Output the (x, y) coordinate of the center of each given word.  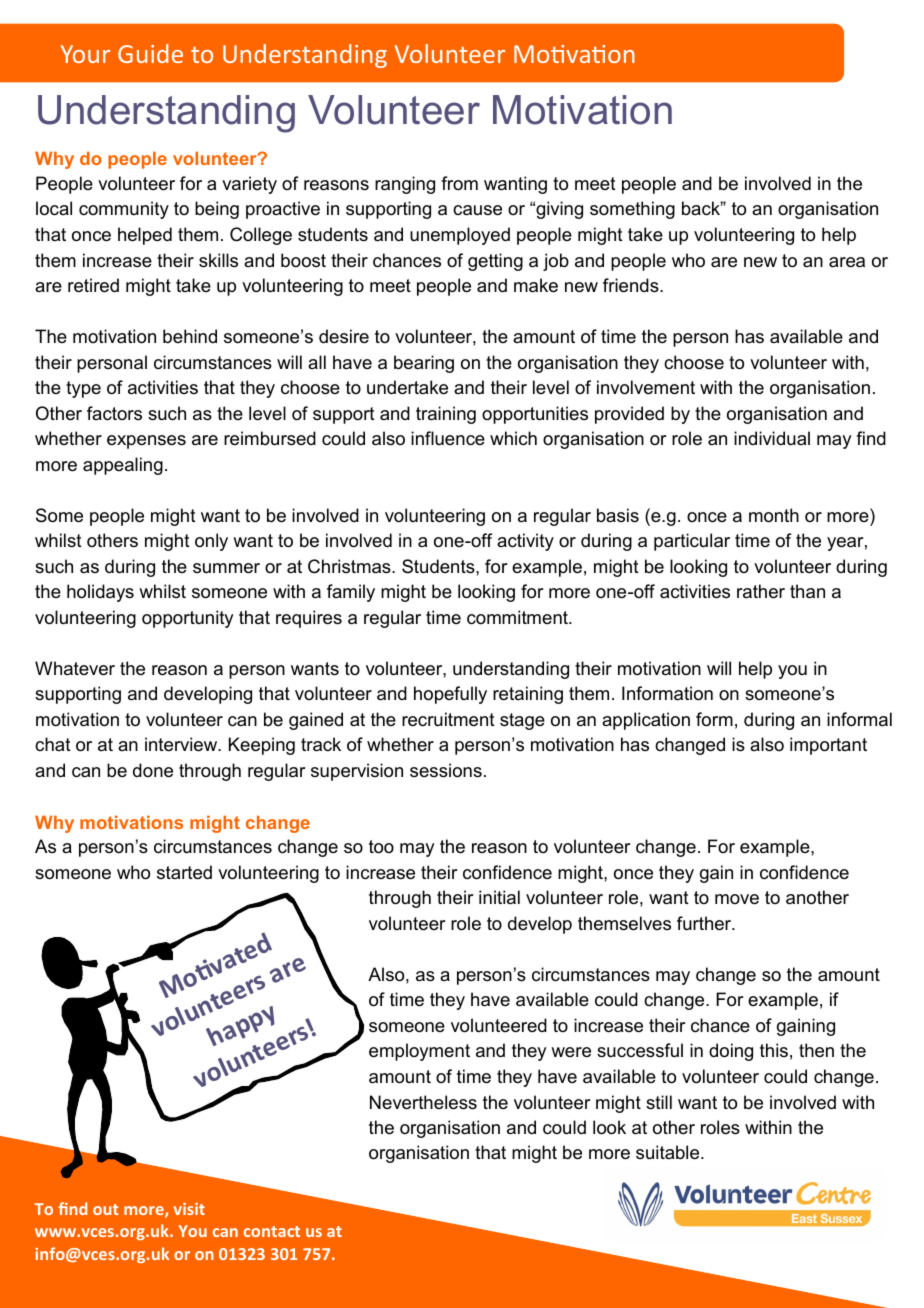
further (705, 923)
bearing (424, 364)
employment (419, 1052)
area (847, 262)
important (828, 746)
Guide (150, 53)
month (774, 515)
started (184, 872)
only (211, 542)
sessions (446, 770)
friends (632, 285)
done (153, 770)
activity (525, 542)
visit (189, 1209)
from (459, 183)
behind (190, 336)
